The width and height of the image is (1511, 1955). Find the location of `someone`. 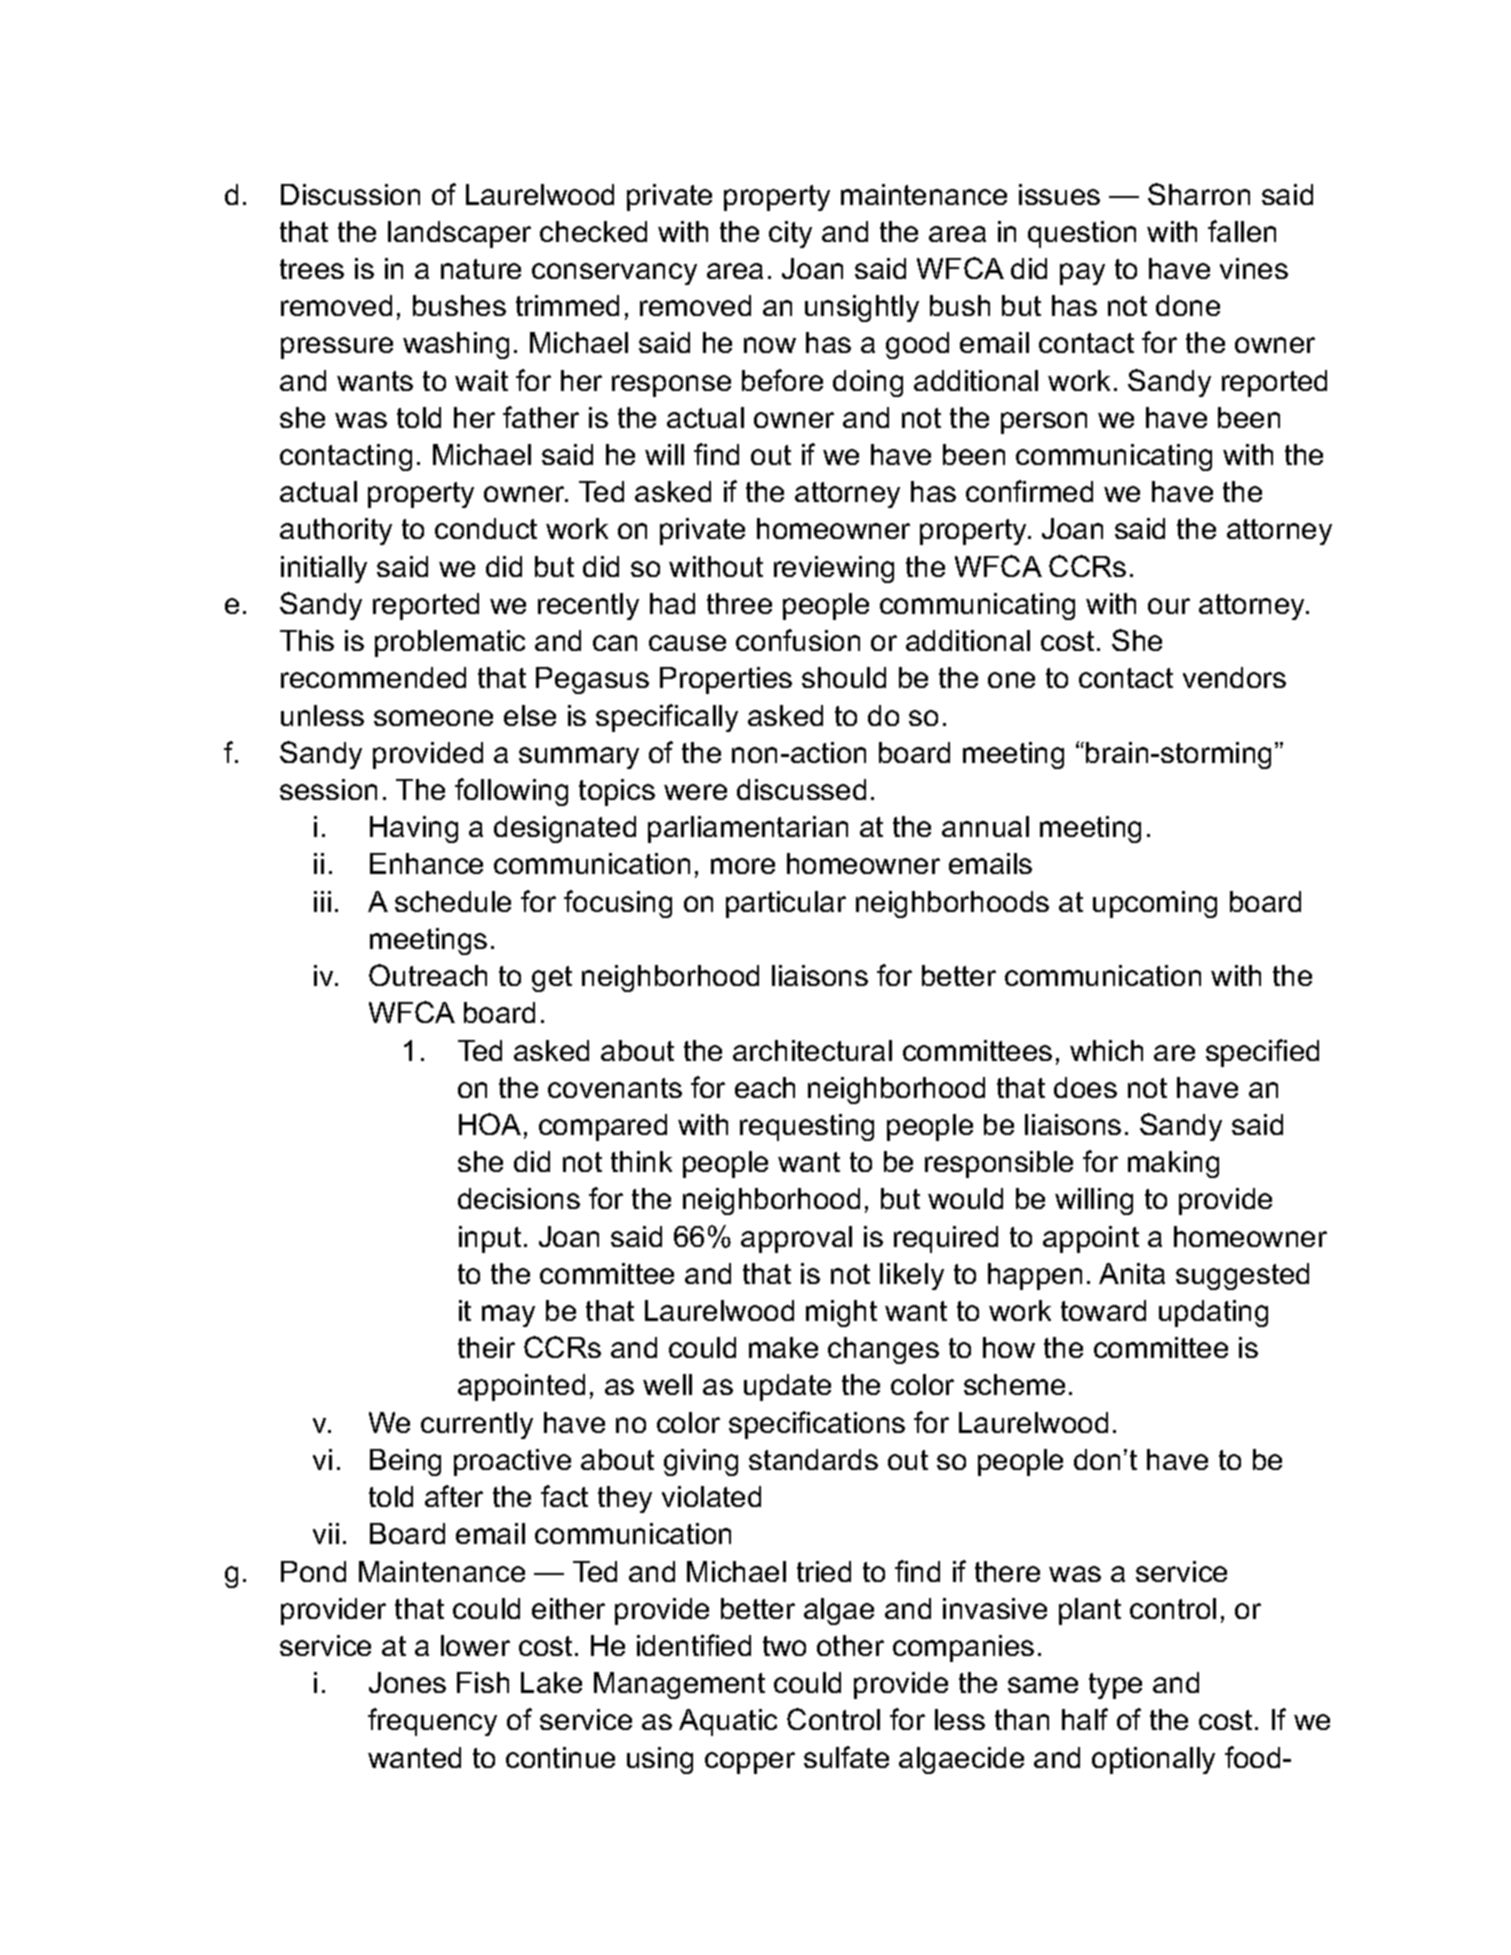

someone is located at coordinates (433, 718).
